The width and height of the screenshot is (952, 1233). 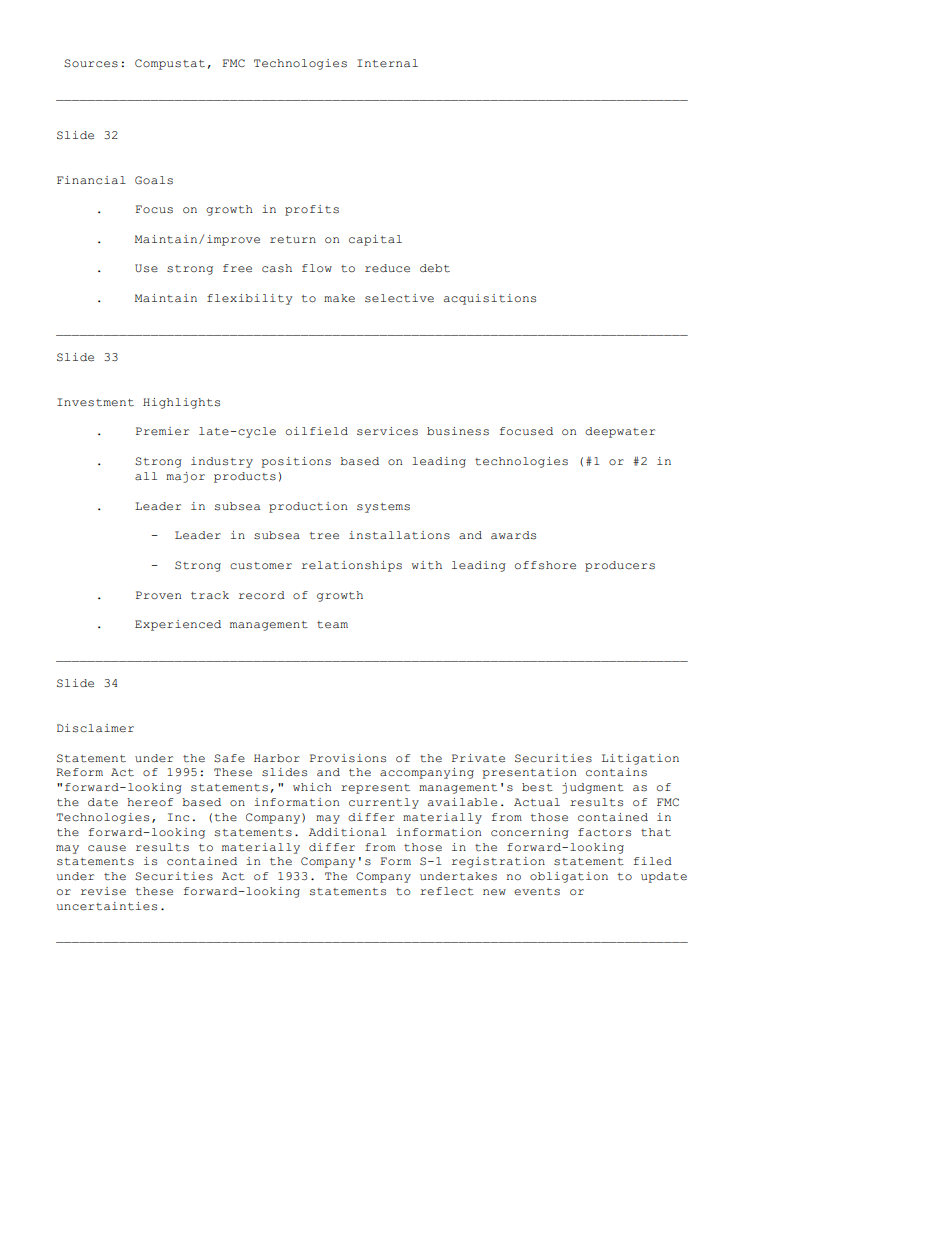 What do you see at coordinates (181, 403) in the screenshot?
I see `Highlights` at bounding box center [181, 403].
